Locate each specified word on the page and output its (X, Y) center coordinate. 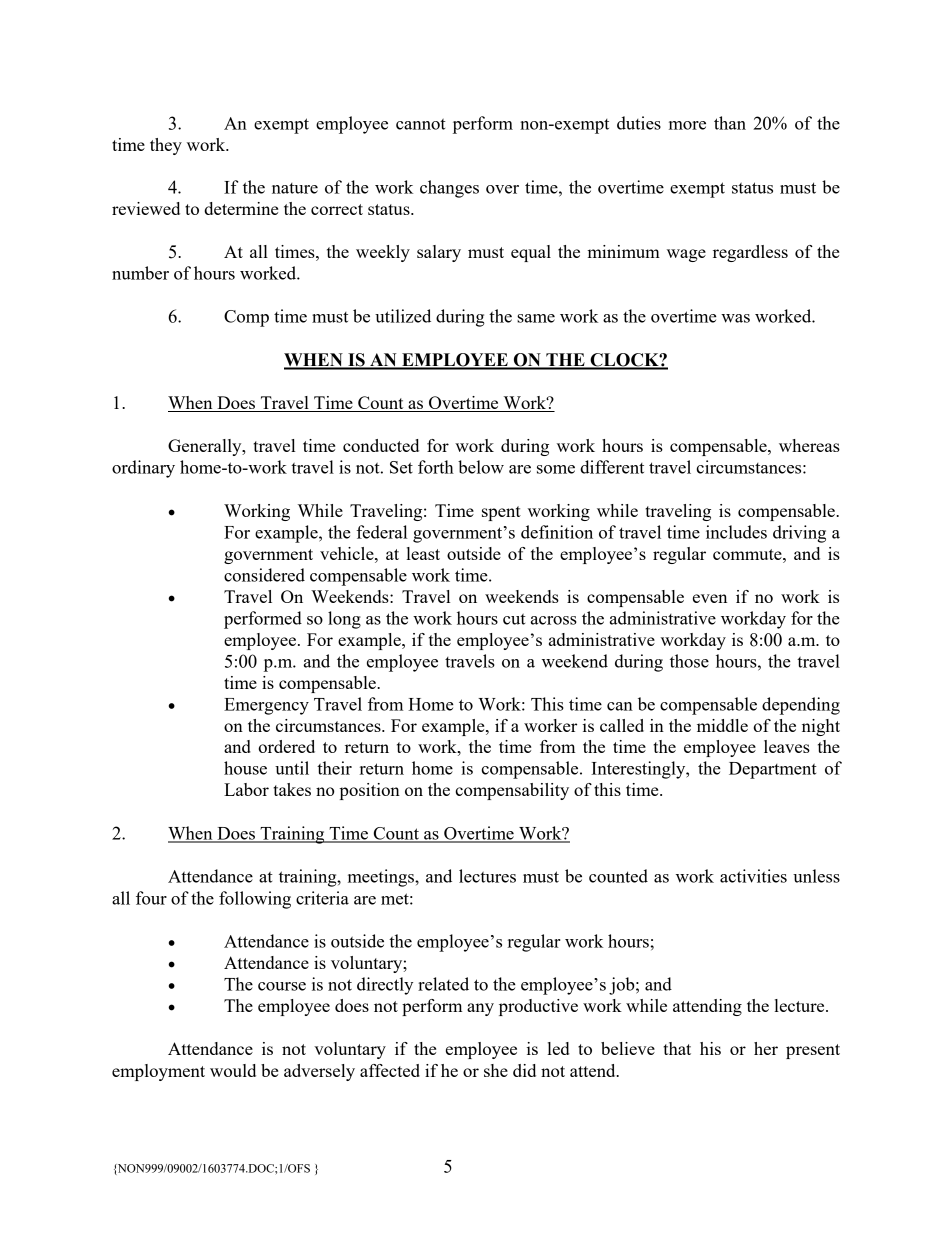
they (166, 146)
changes (449, 189)
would (233, 1070)
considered (264, 575)
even (710, 598)
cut (514, 619)
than (730, 123)
